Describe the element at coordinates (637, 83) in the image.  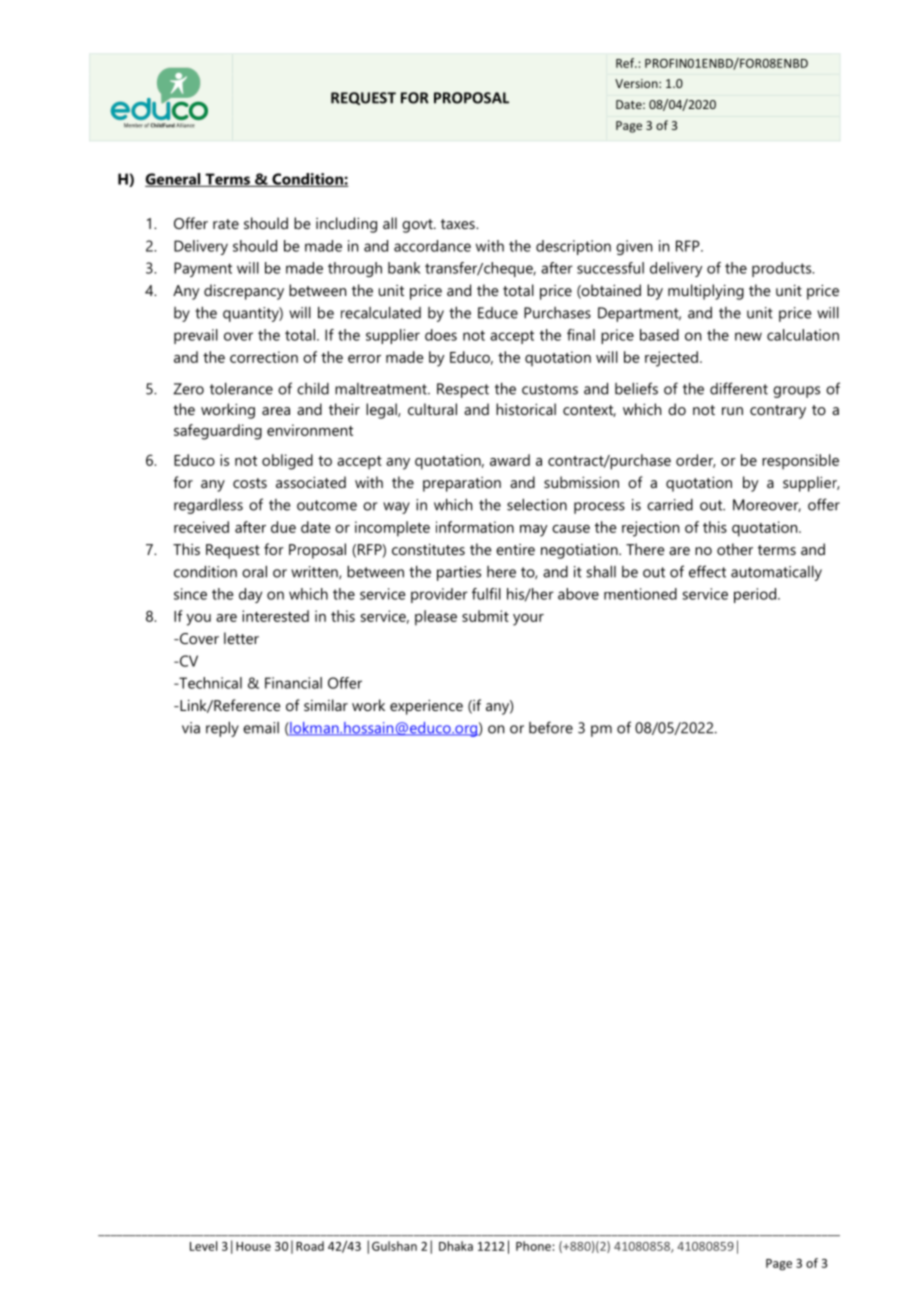
I see `Version` at that location.
